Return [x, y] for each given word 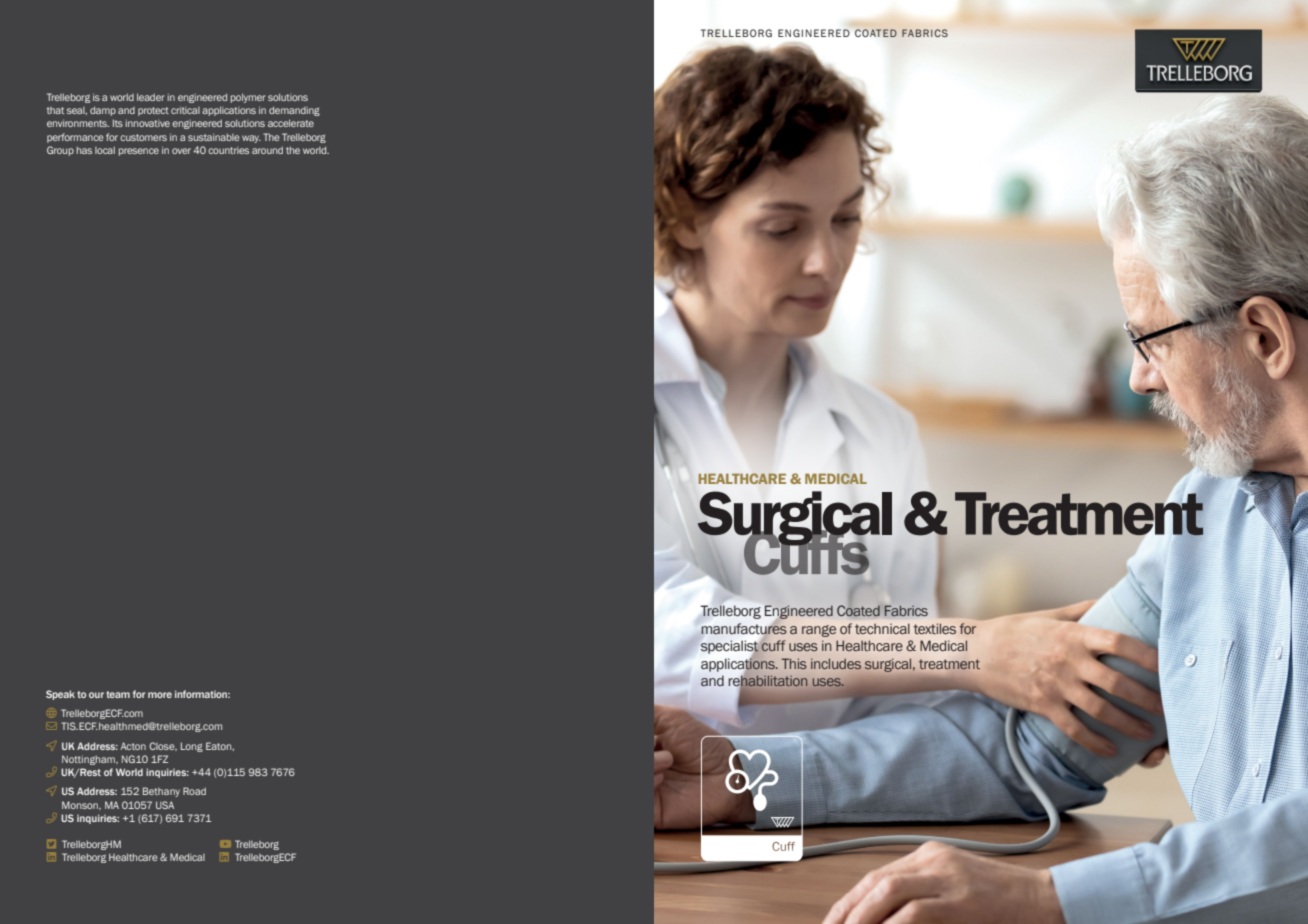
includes [836, 664]
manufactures [744, 628]
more [160, 695]
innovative [148, 123]
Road [194, 791]
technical [882, 629]
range [819, 631]
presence [139, 152]
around [267, 150]
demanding [294, 111]
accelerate [291, 123]
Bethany [161, 792]
